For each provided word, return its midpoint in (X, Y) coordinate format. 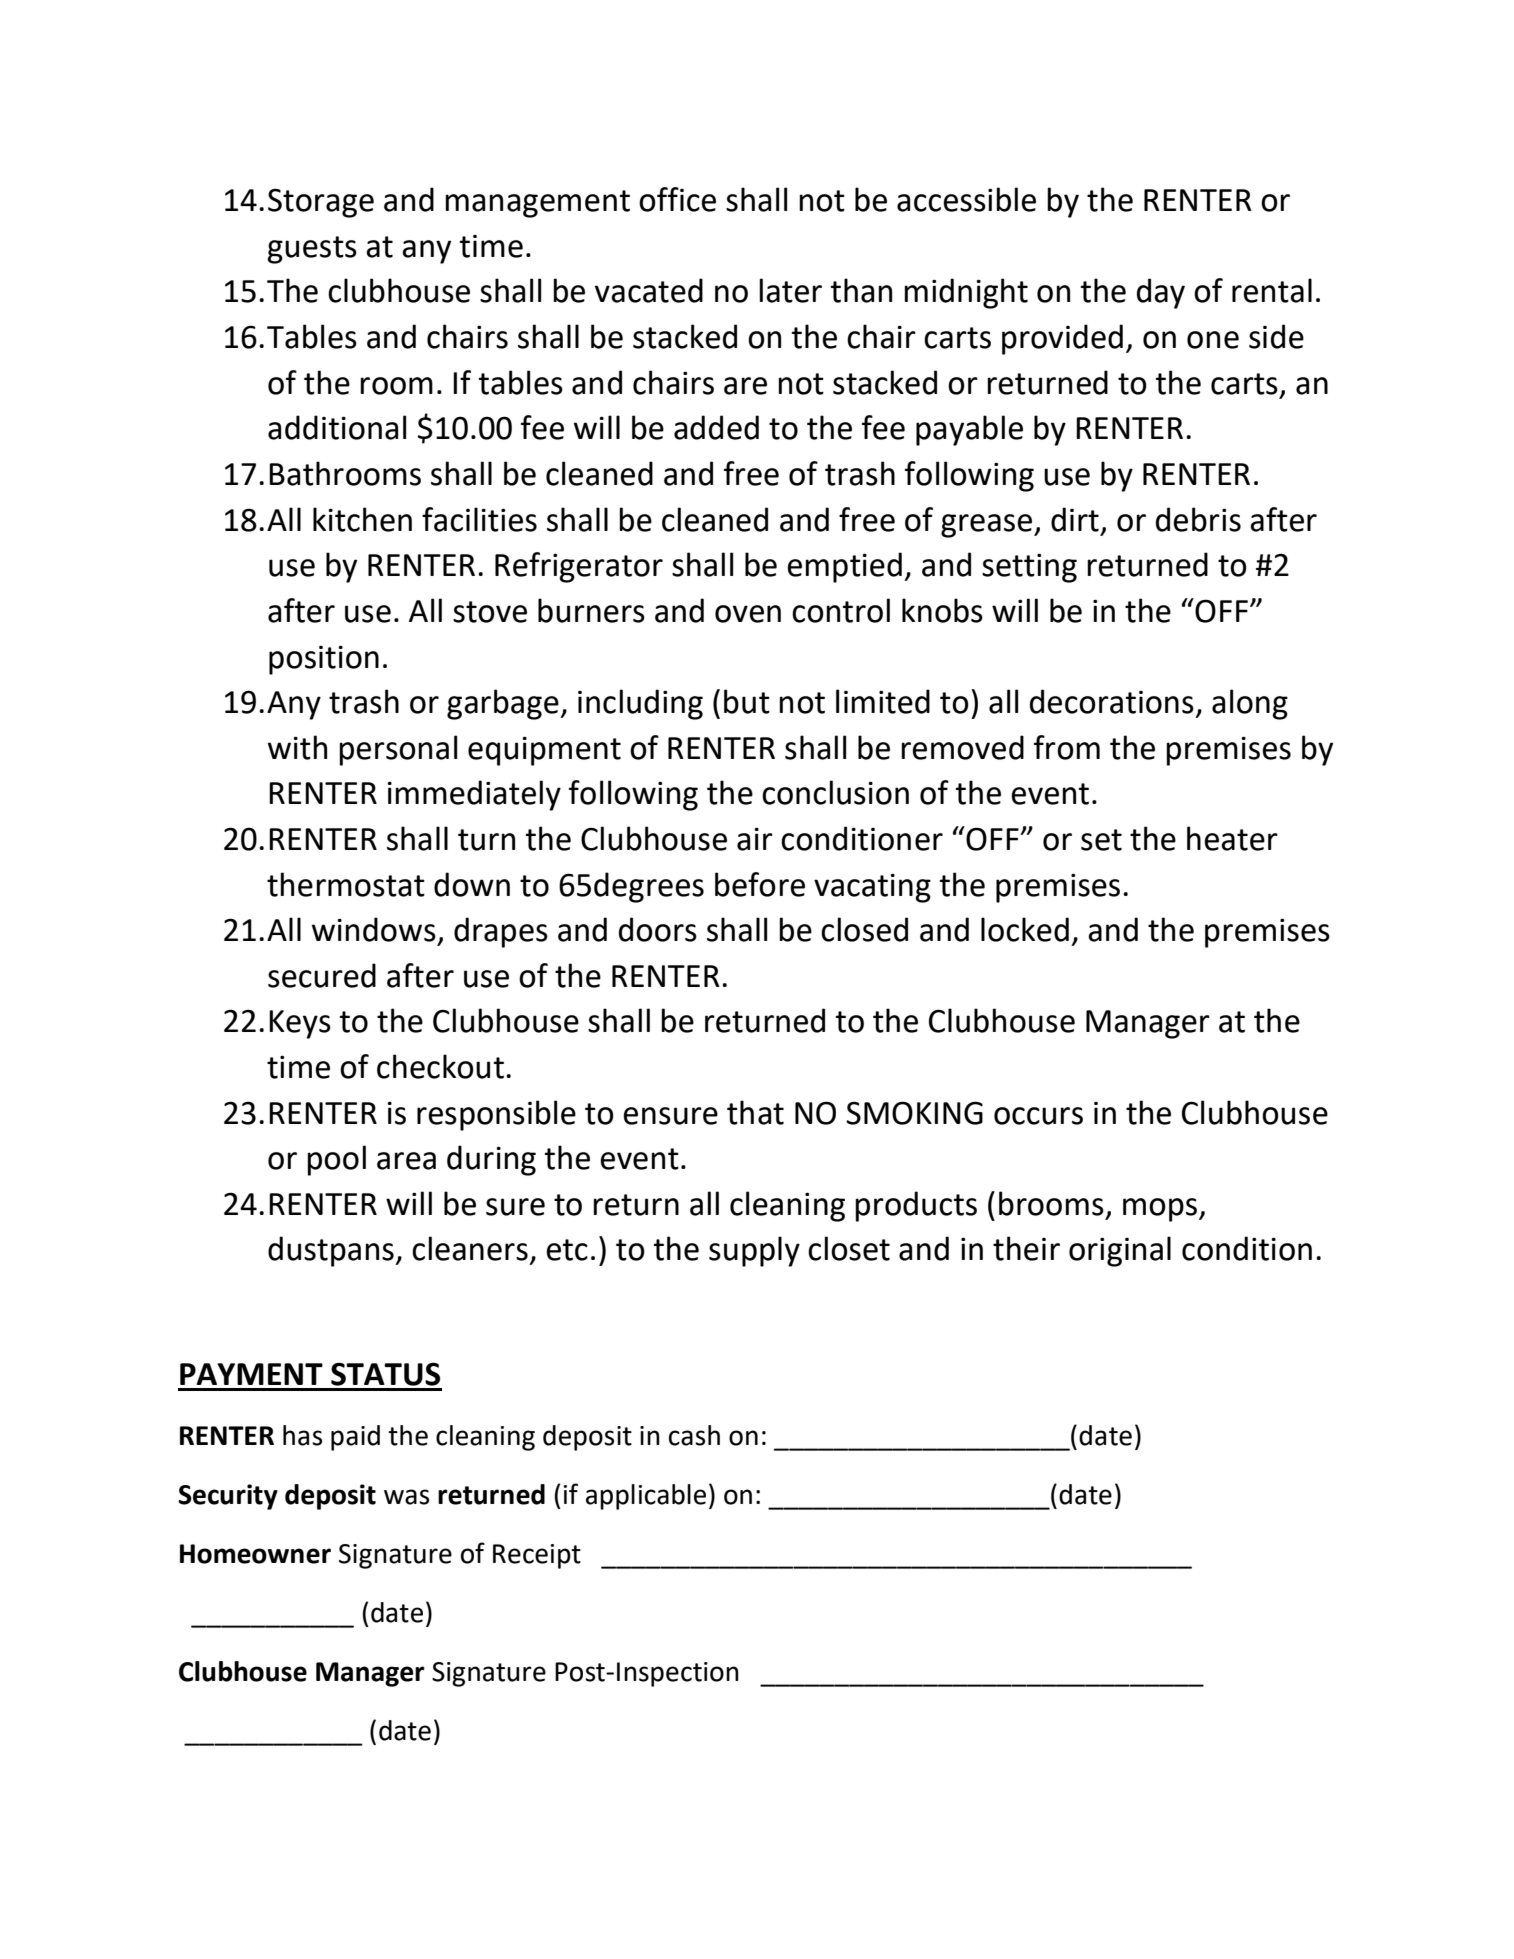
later (790, 290)
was (406, 1497)
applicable (646, 1497)
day (1161, 293)
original (1120, 1251)
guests (312, 250)
